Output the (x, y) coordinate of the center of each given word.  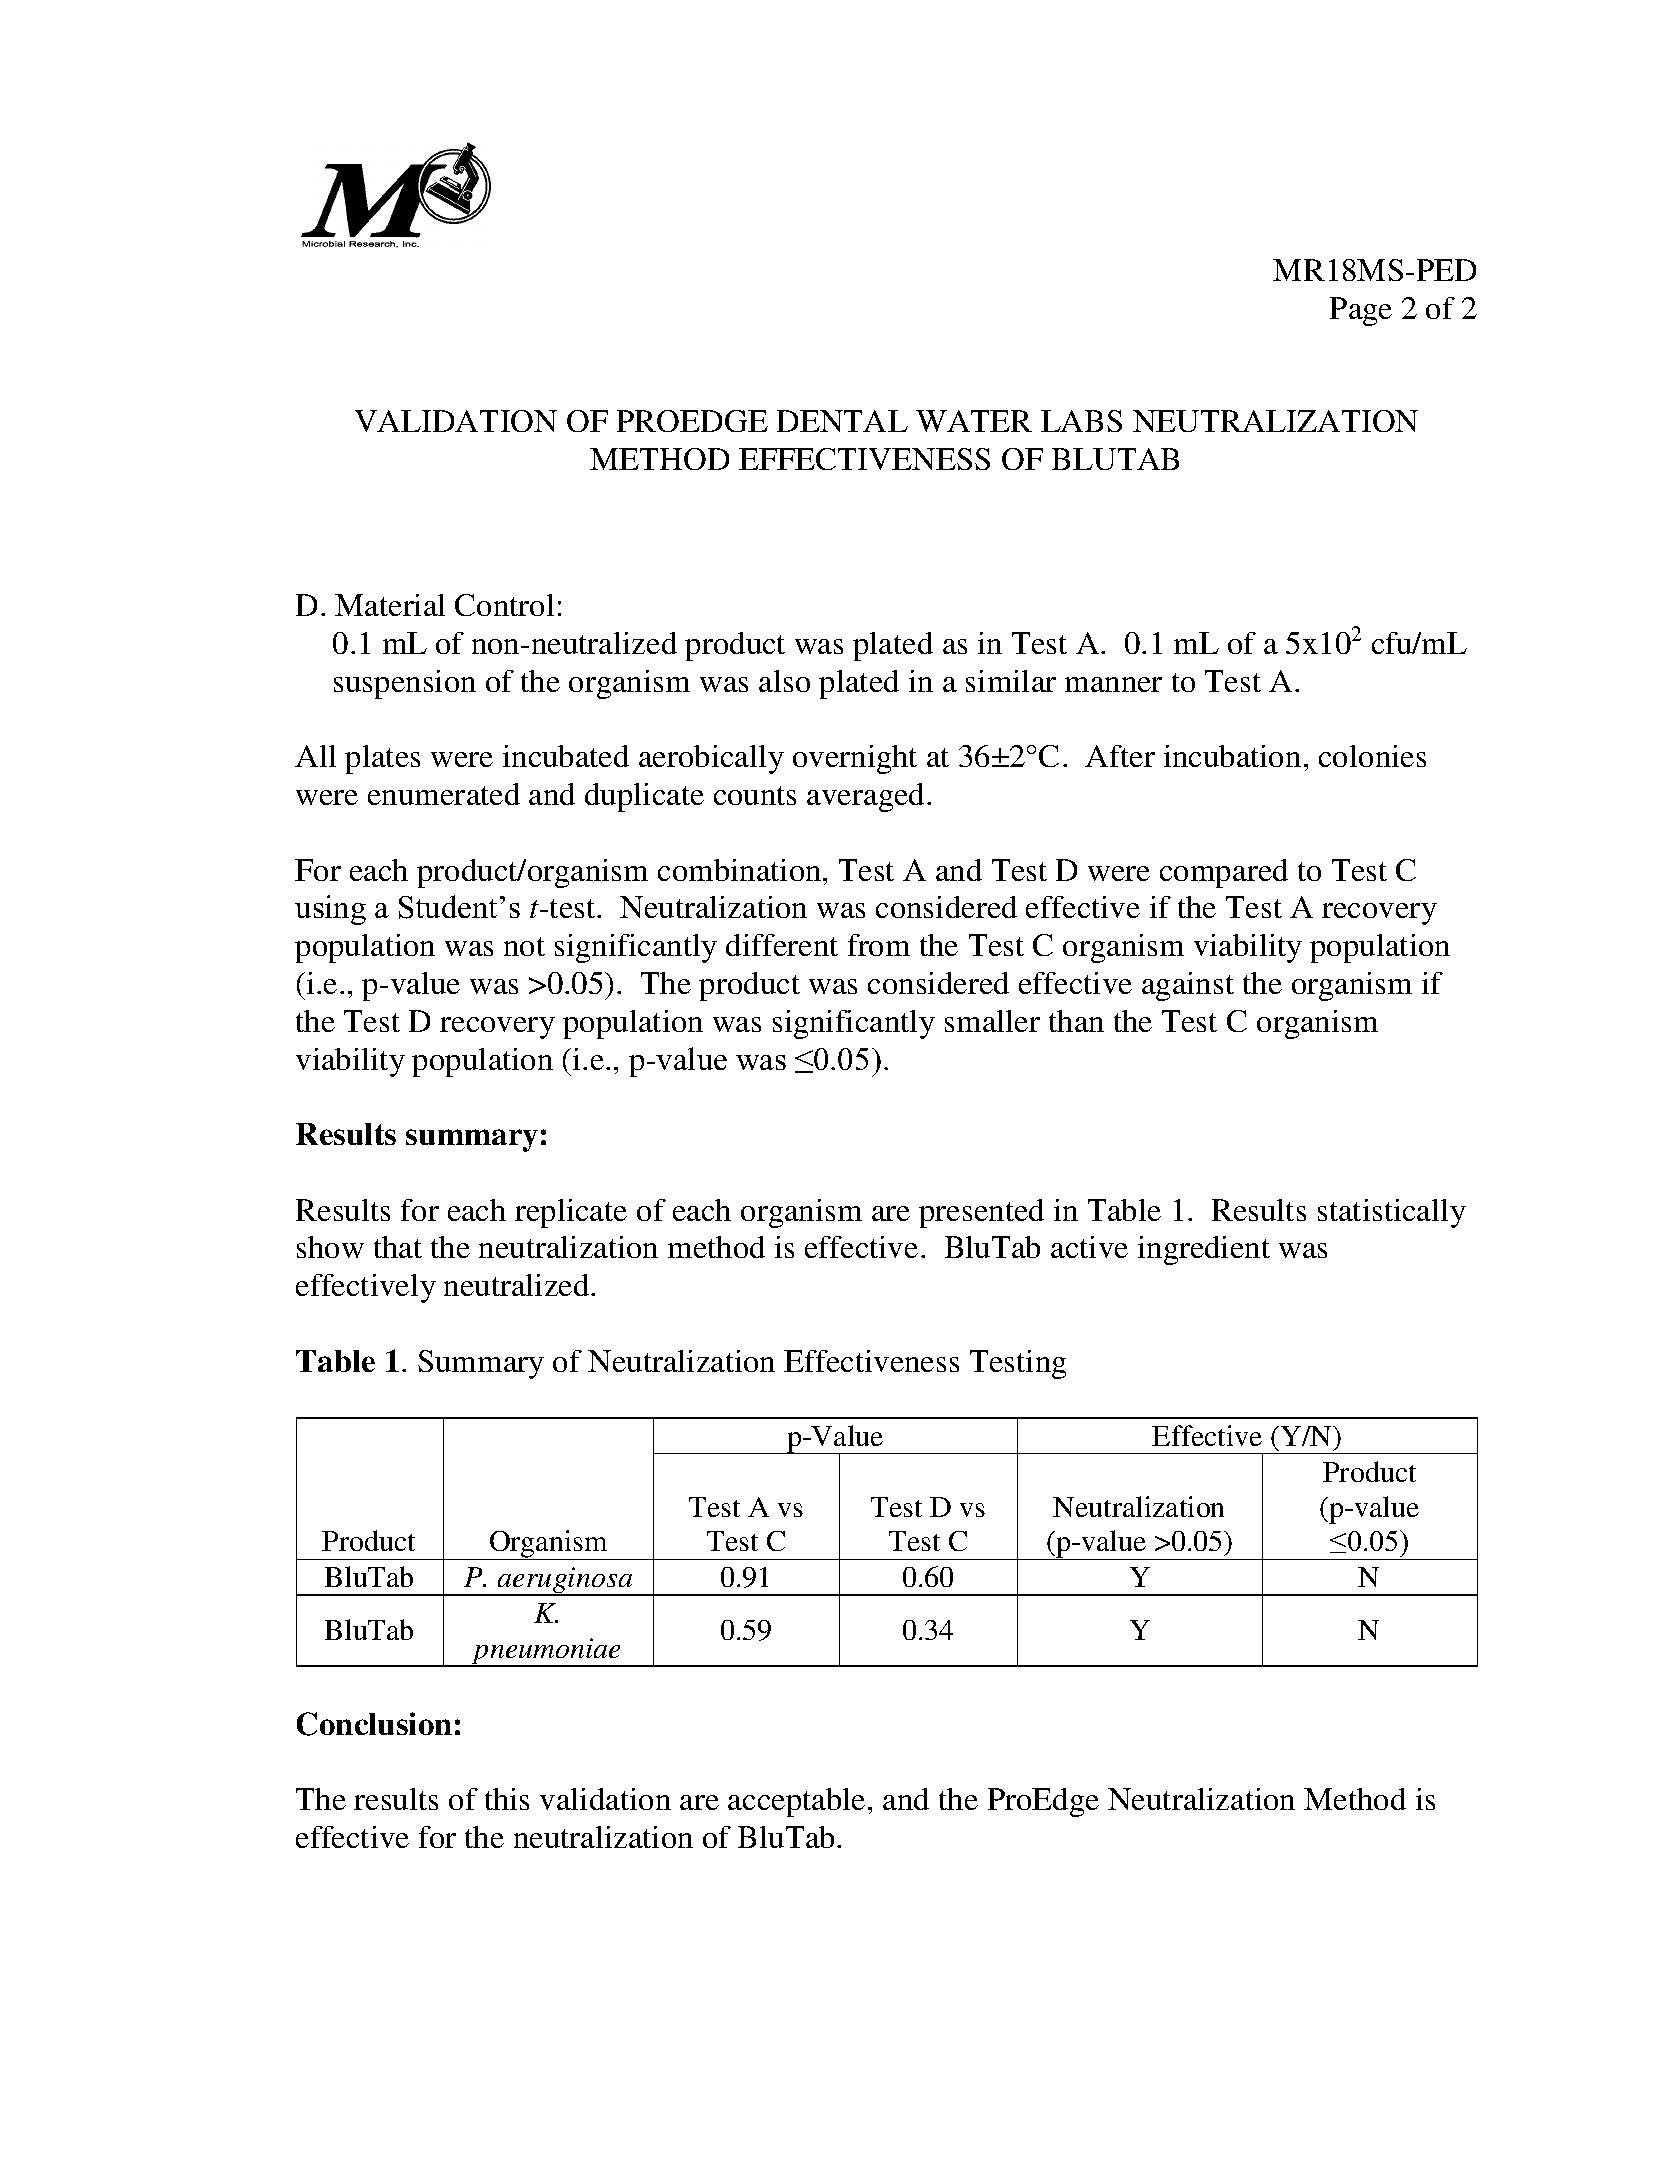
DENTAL (842, 421)
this (507, 1799)
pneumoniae (547, 1652)
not (524, 946)
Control (504, 605)
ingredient (1204, 1250)
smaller (992, 1021)
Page (1361, 311)
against (1188, 986)
